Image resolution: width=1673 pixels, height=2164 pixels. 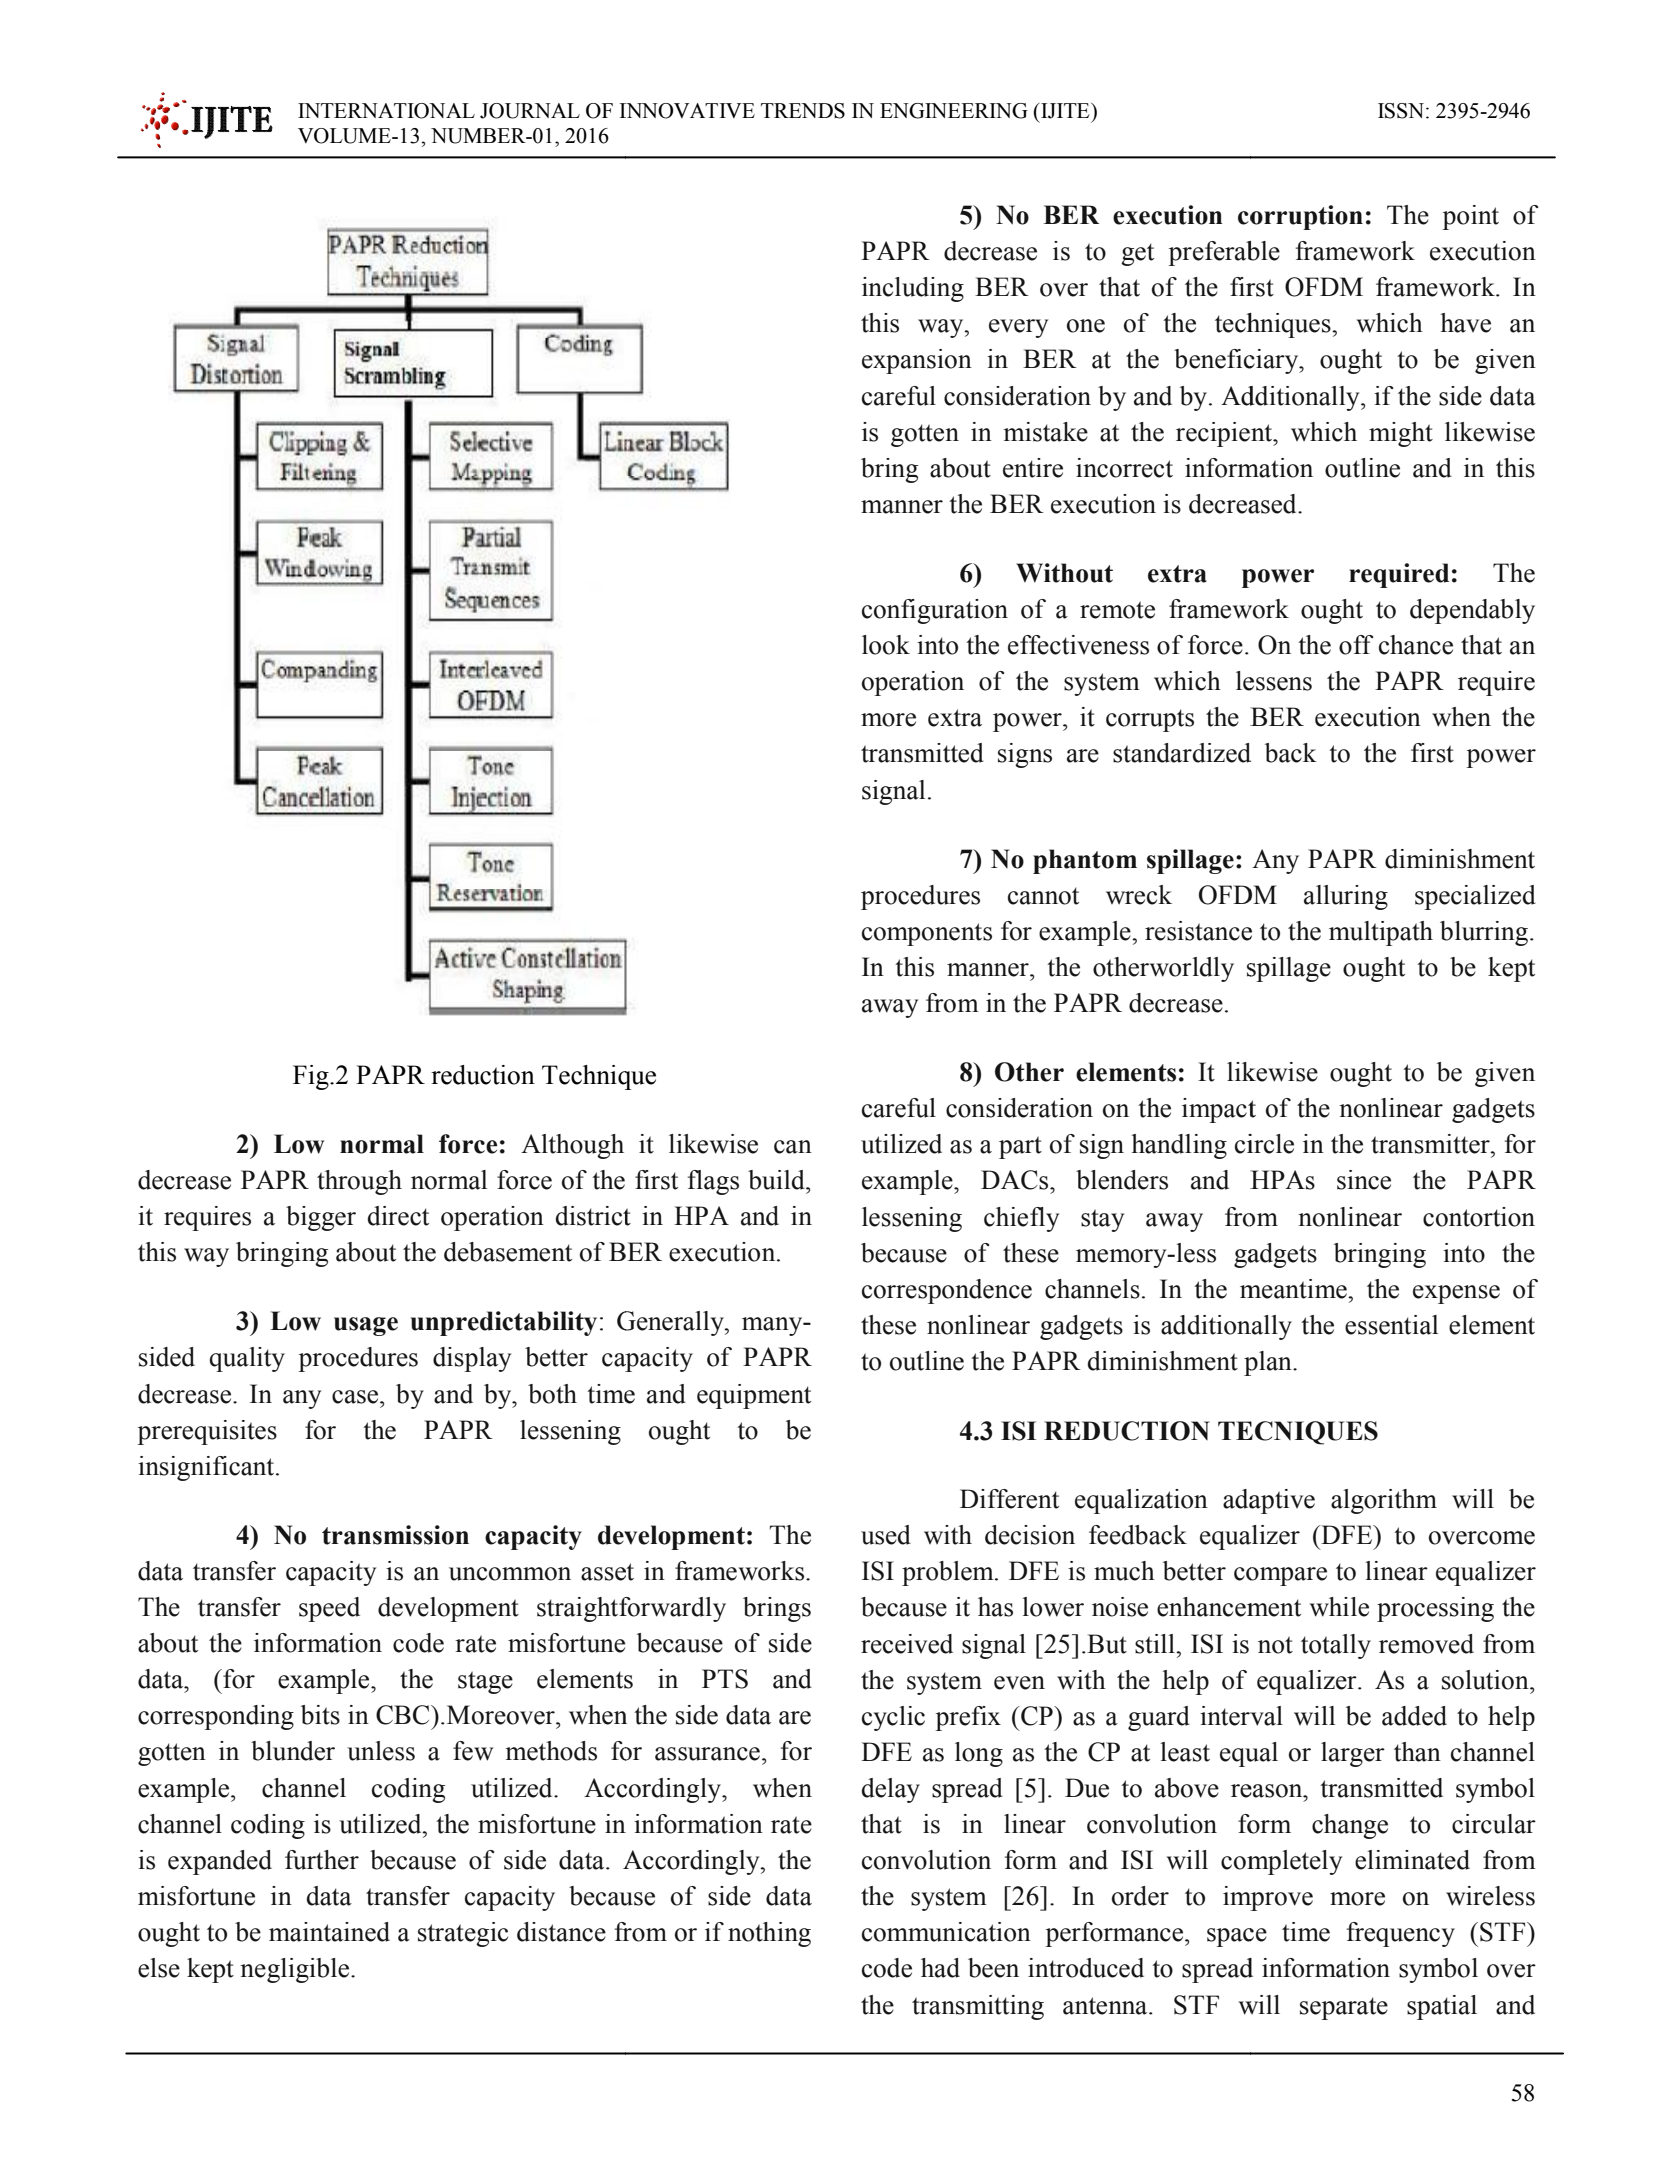 I want to click on point, so click(x=1470, y=217).
